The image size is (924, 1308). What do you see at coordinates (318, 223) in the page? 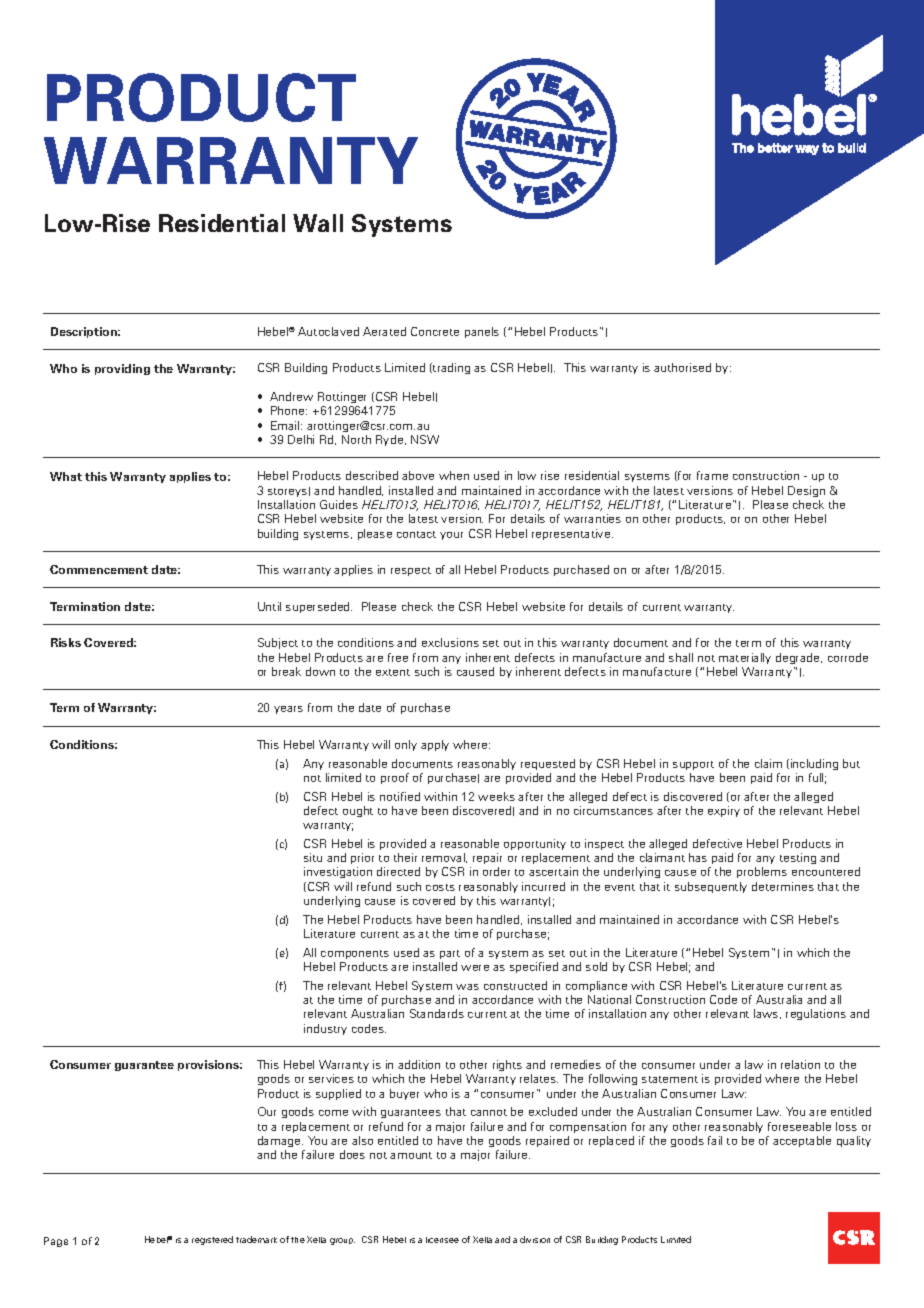
I see `Wall` at bounding box center [318, 223].
